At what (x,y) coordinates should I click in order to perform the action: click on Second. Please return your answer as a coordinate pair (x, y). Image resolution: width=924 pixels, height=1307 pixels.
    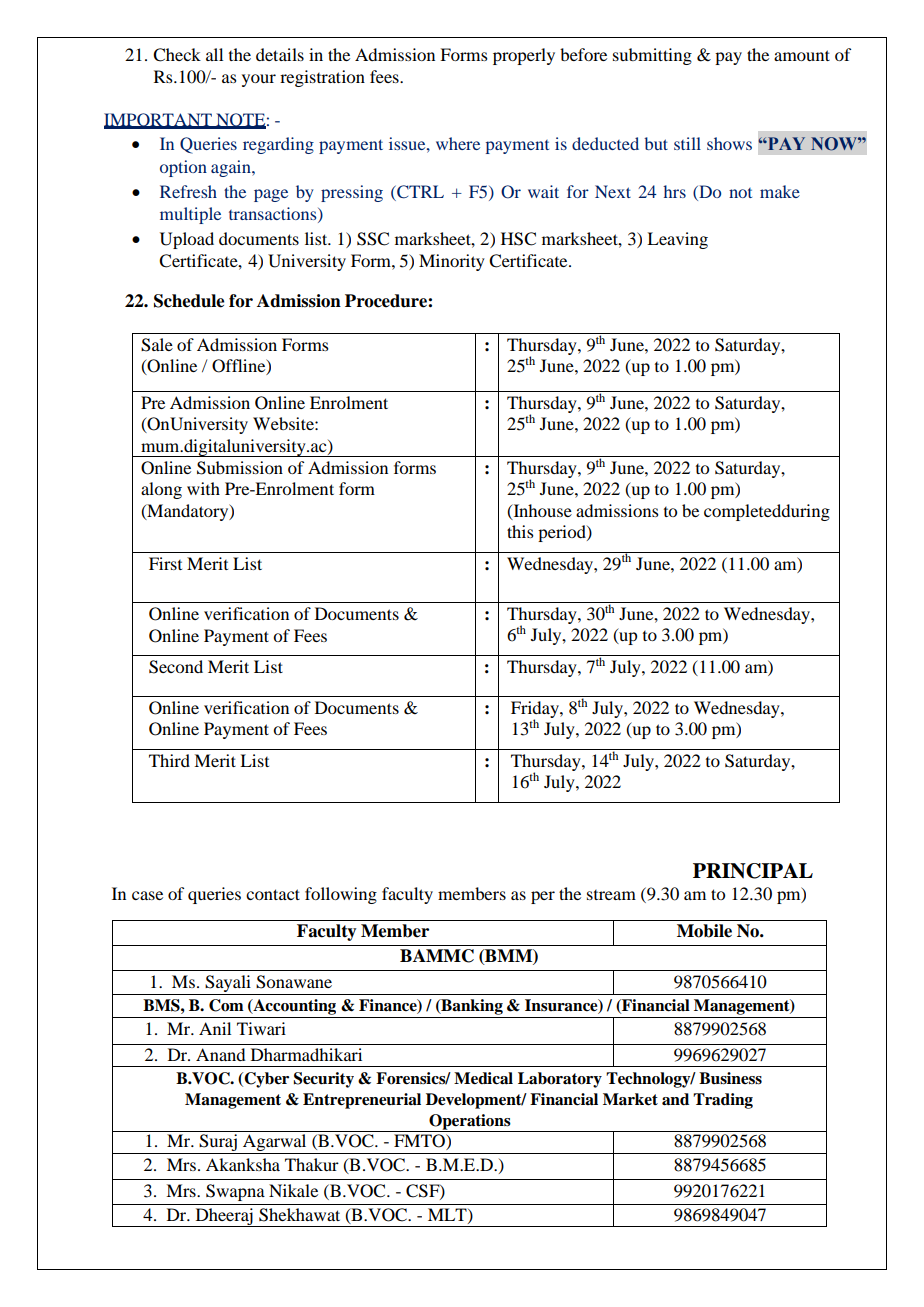
    Looking at the image, I should click on (176, 667).
